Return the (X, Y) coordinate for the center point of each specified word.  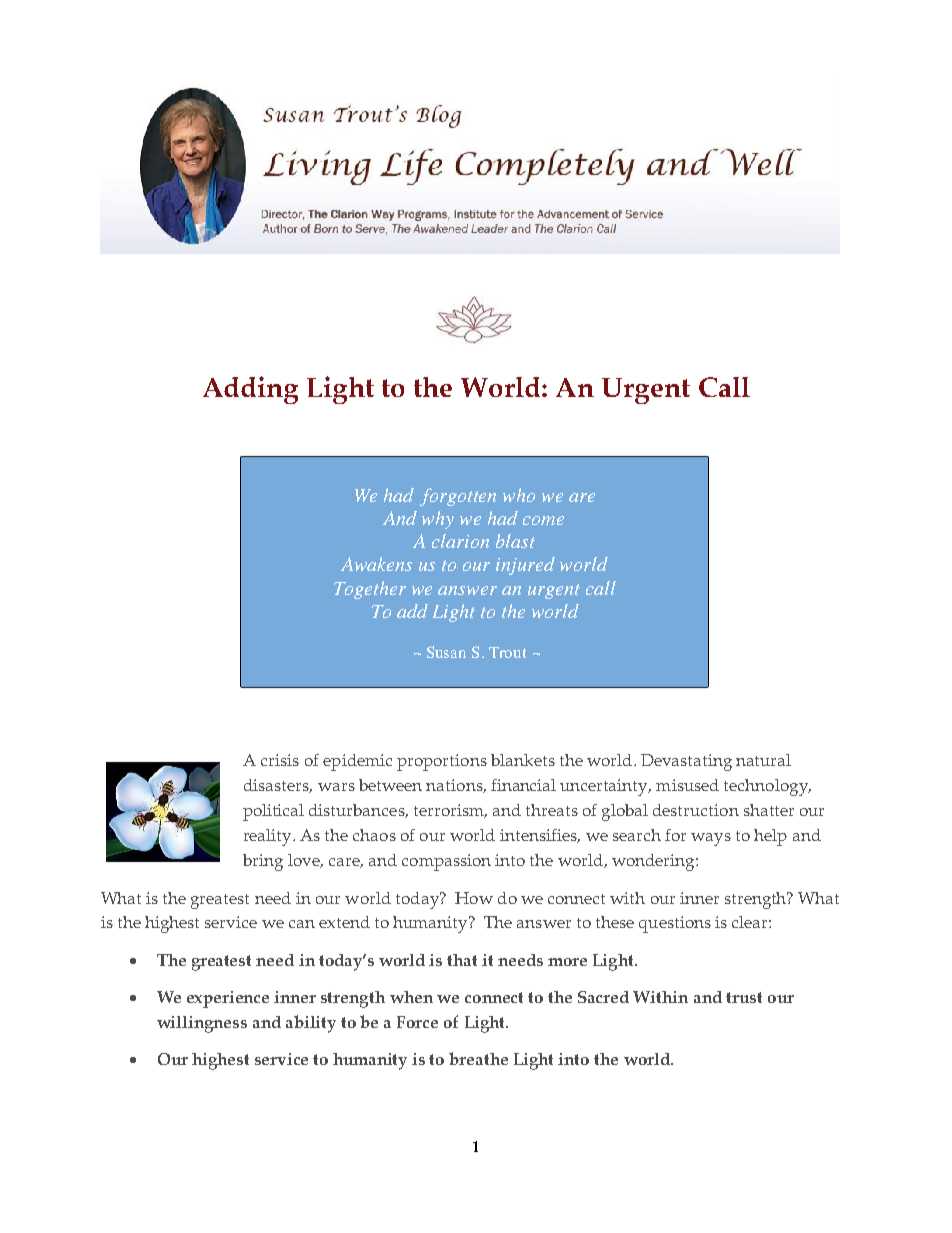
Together (370, 590)
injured (525, 566)
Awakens (376, 564)
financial (523, 785)
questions (675, 924)
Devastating (686, 762)
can (302, 924)
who (519, 495)
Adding (250, 390)
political (273, 812)
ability (311, 1024)
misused (687, 785)
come (543, 520)
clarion (460, 541)
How (474, 898)
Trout (507, 652)
